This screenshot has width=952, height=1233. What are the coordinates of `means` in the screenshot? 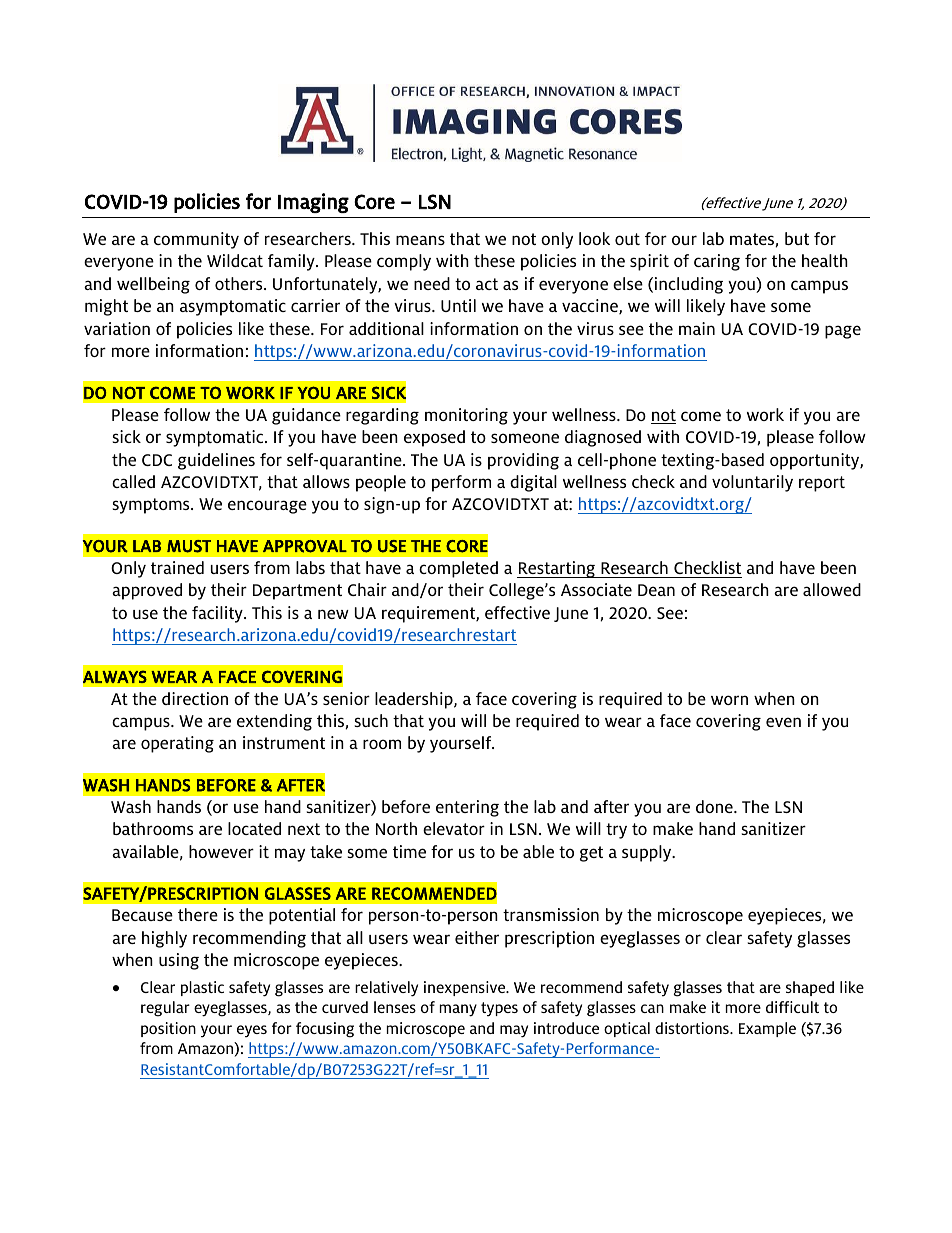 It's located at (420, 240).
